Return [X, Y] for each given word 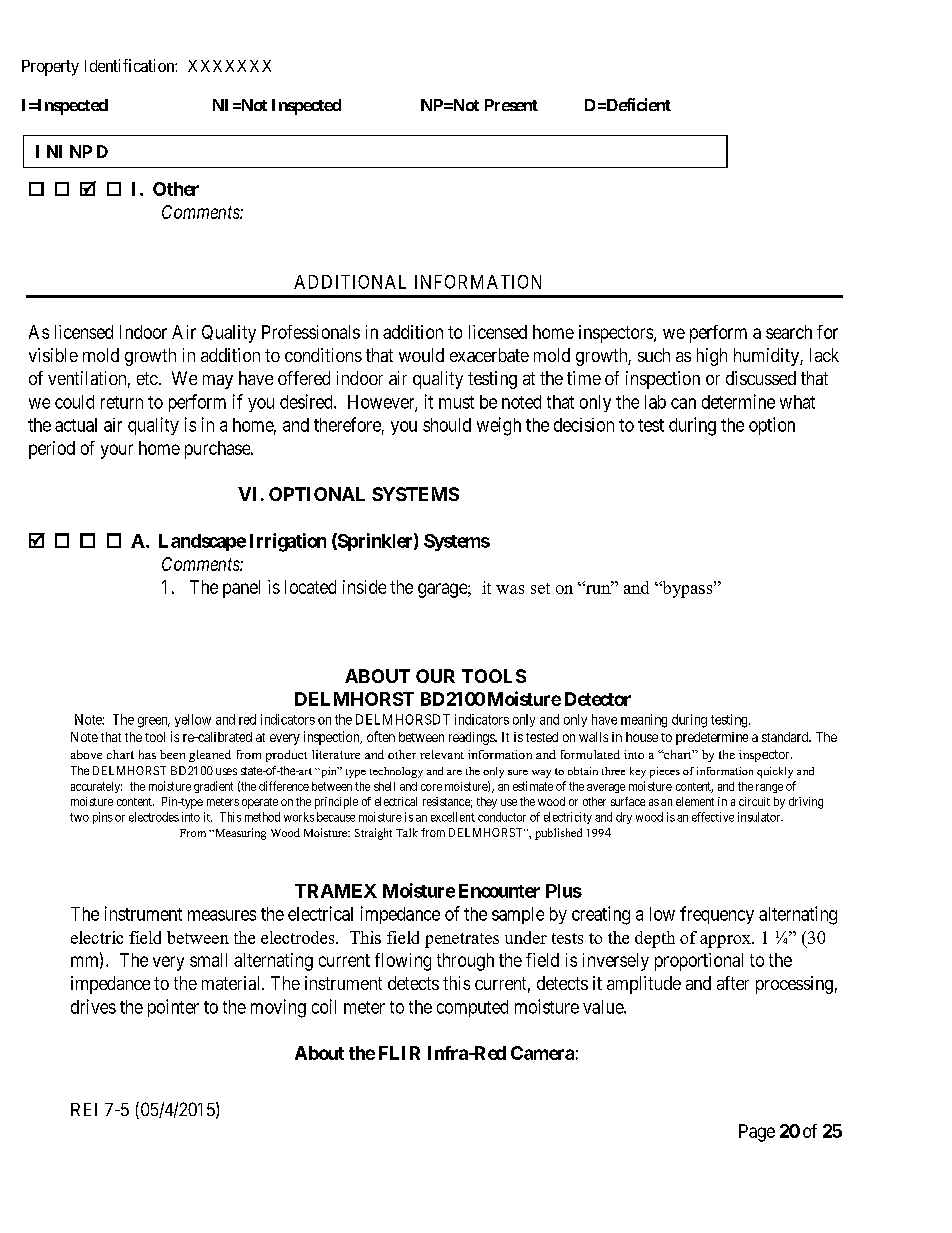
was [510, 589]
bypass [687, 589]
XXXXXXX [229, 66]
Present [511, 105]
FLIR [399, 1053]
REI [84, 1109]
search [789, 332]
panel [241, 589]
